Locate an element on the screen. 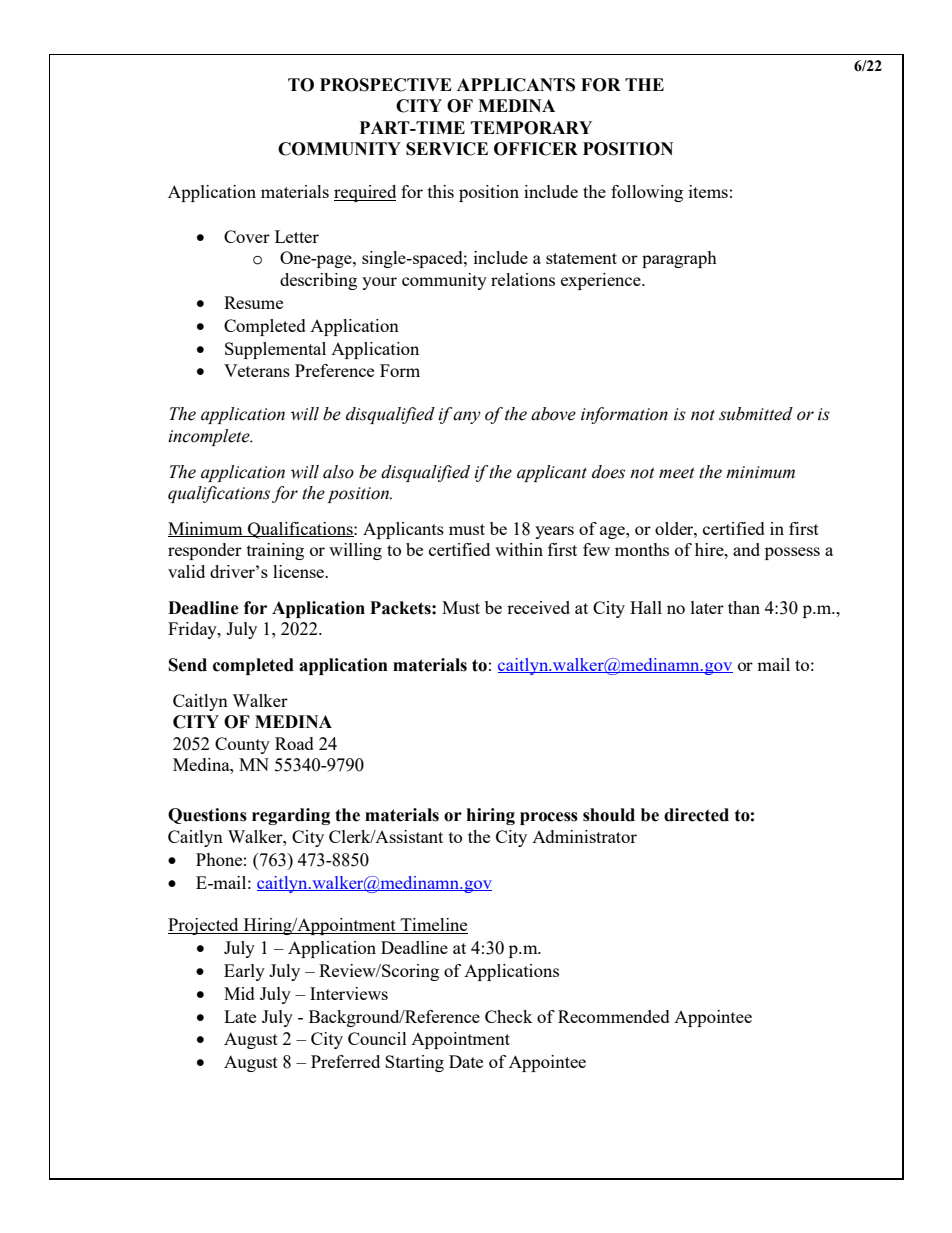 The image size is (952, 1233). process is located at coordinates (549, 818).
